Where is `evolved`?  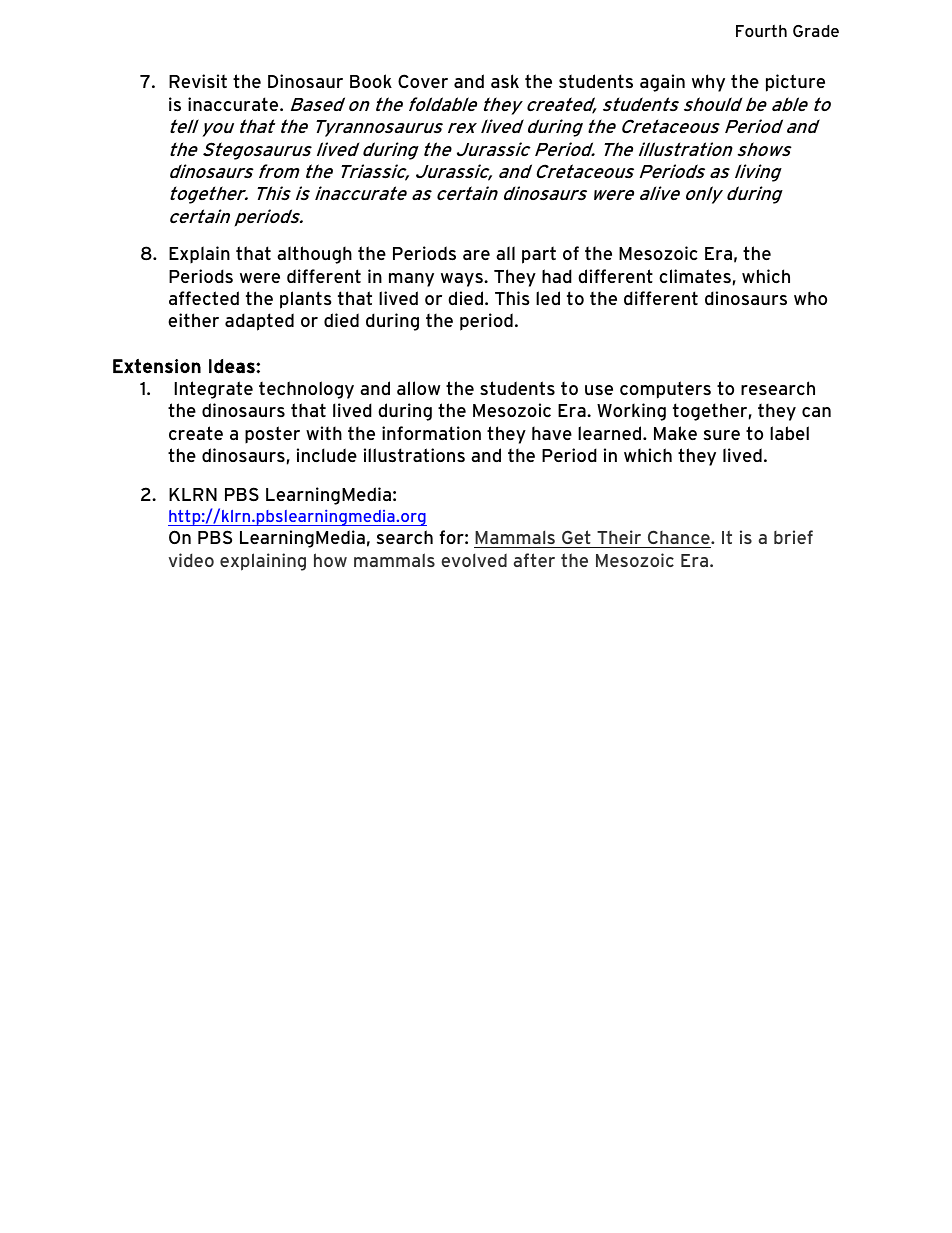
evolved is located at coordinates (474, 560).
